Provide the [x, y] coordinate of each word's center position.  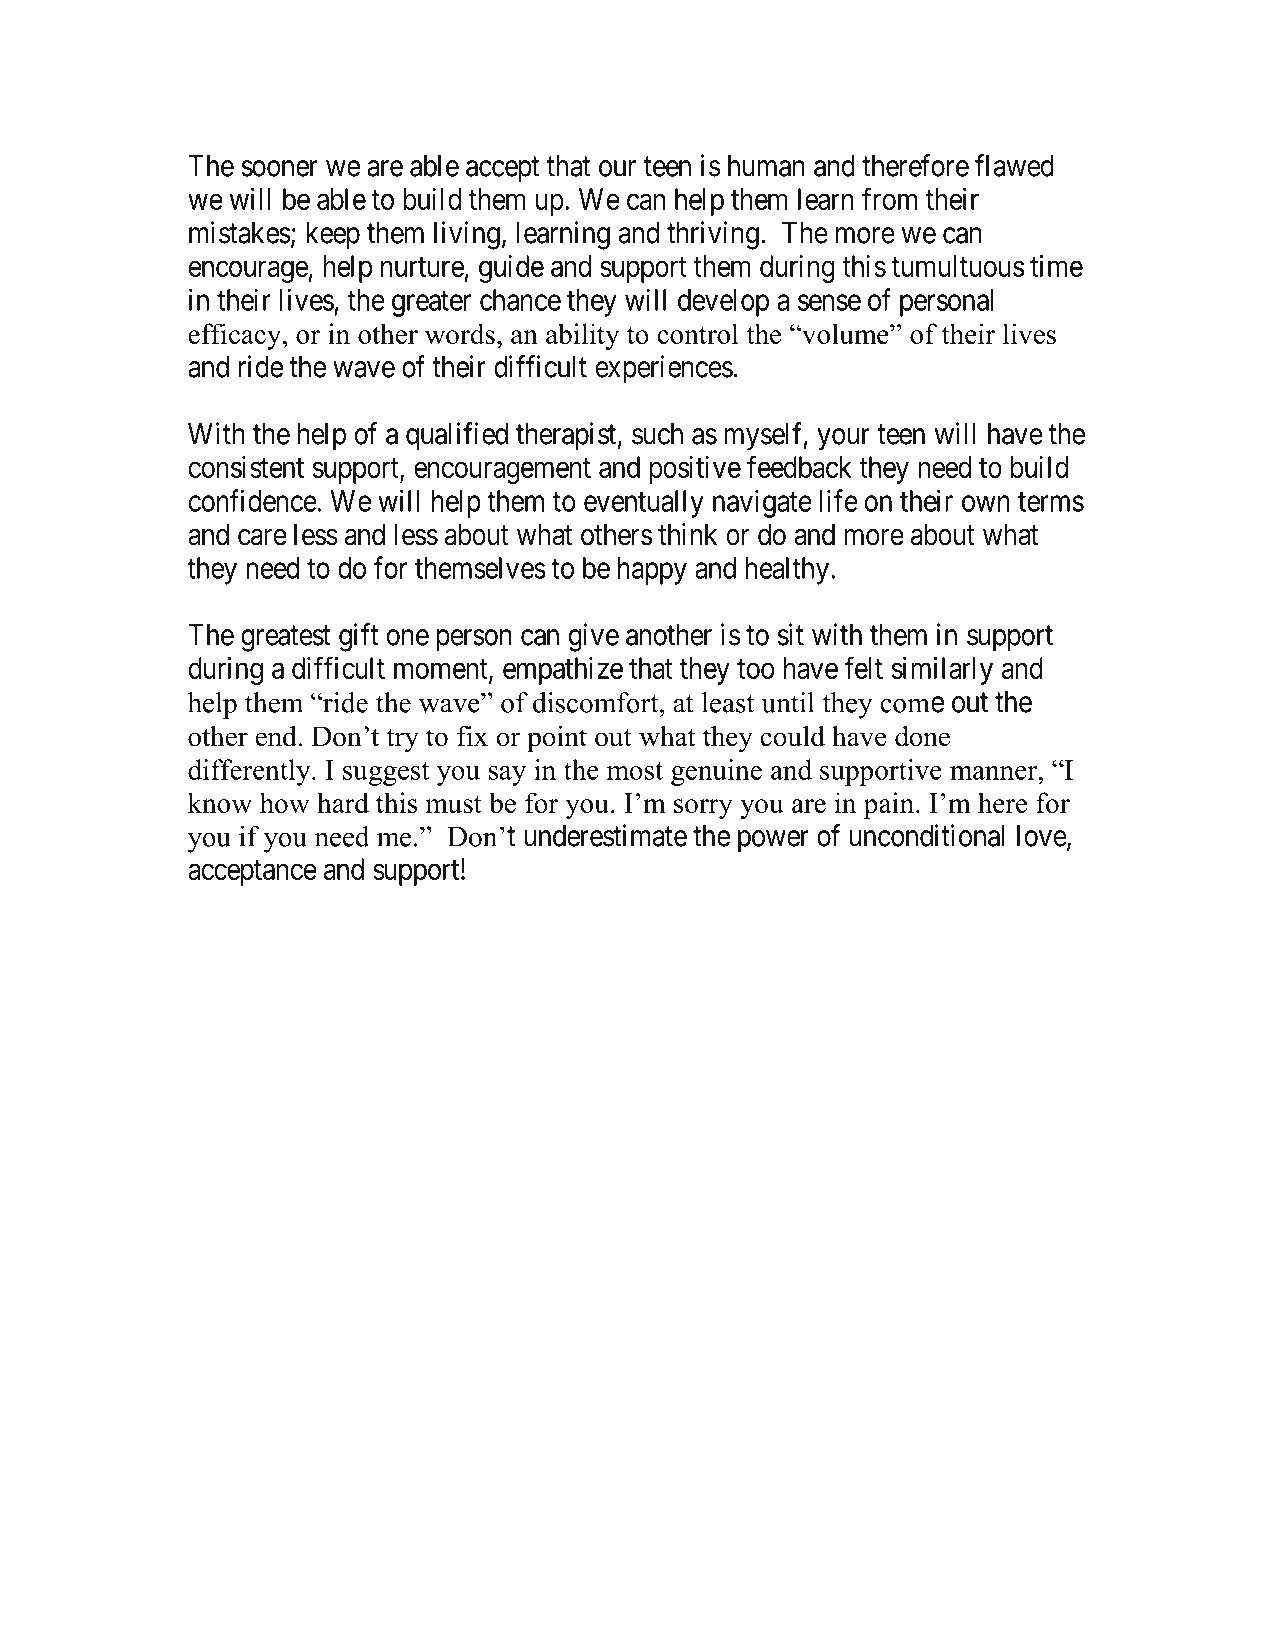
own [986, 504]
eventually [644, 504]
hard [343, 802]
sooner [280, 168]
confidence [253, 500]
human [766, 166]
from [889, 198]
